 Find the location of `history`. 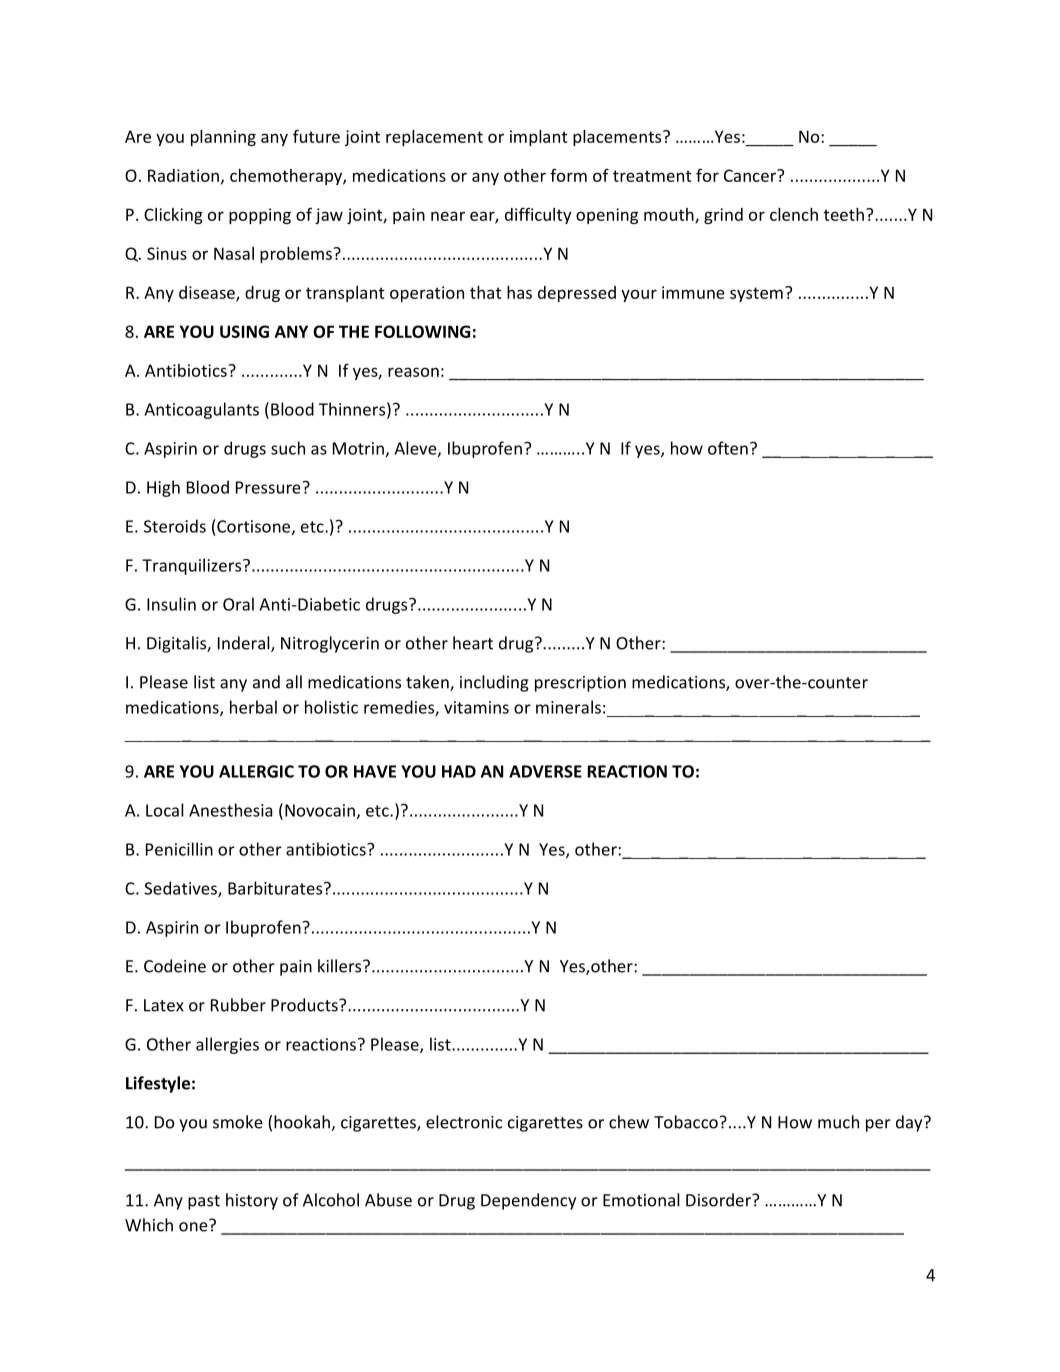

history is located at coordinates (252, 1201).
